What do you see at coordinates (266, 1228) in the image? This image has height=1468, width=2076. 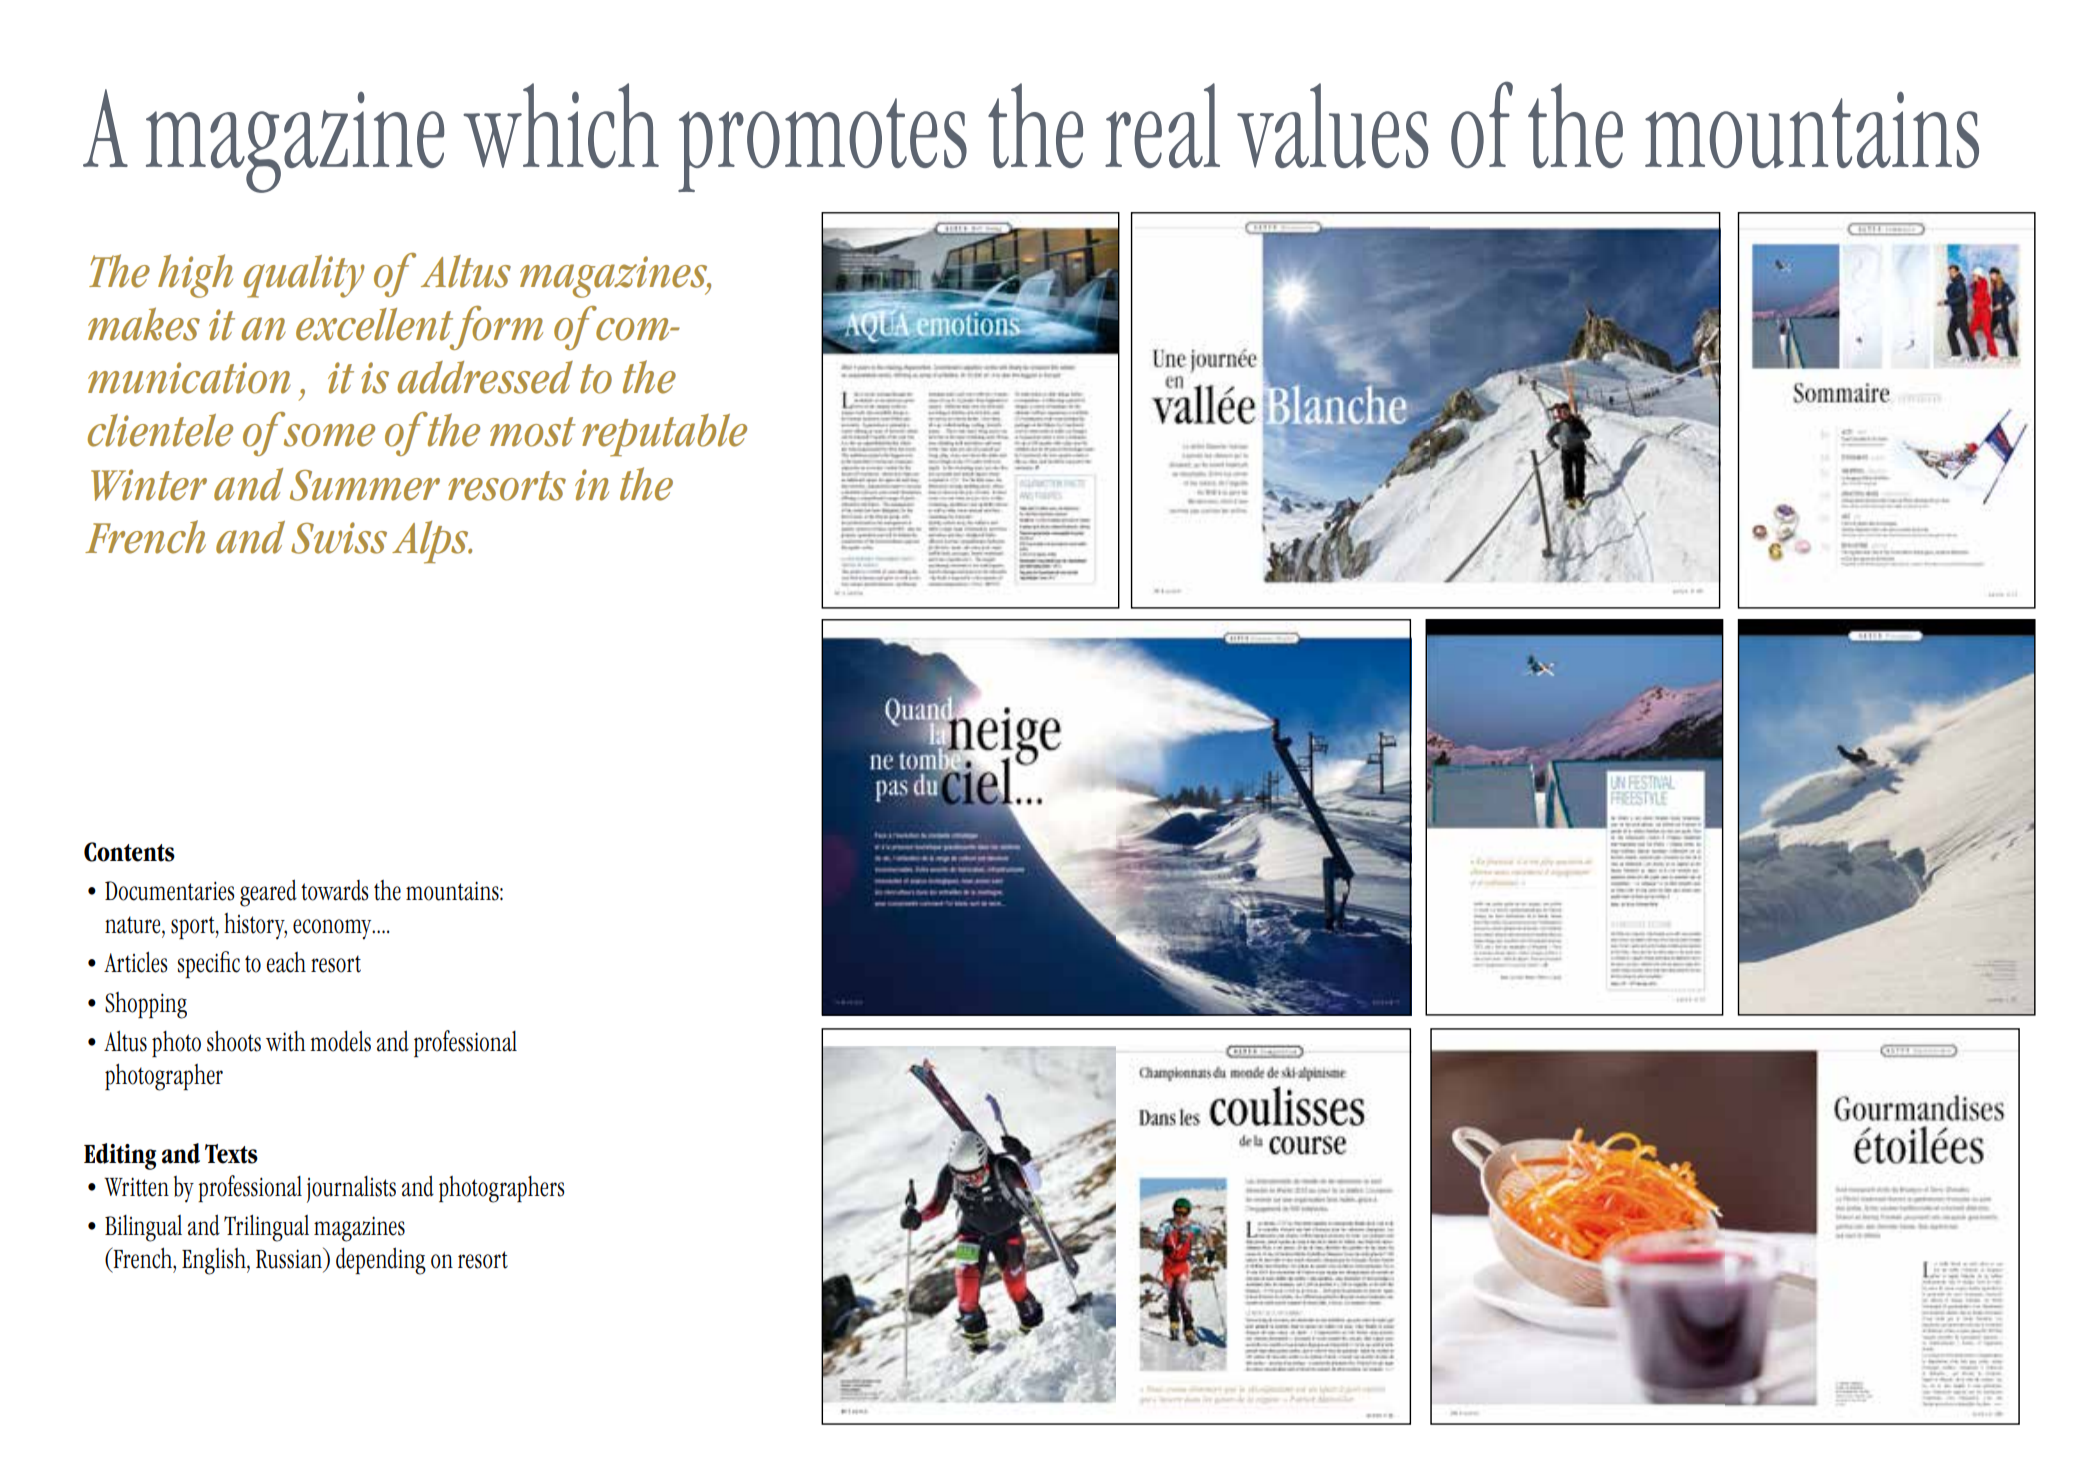 I see `Trilingual` at bounding box center [266, 1228].
